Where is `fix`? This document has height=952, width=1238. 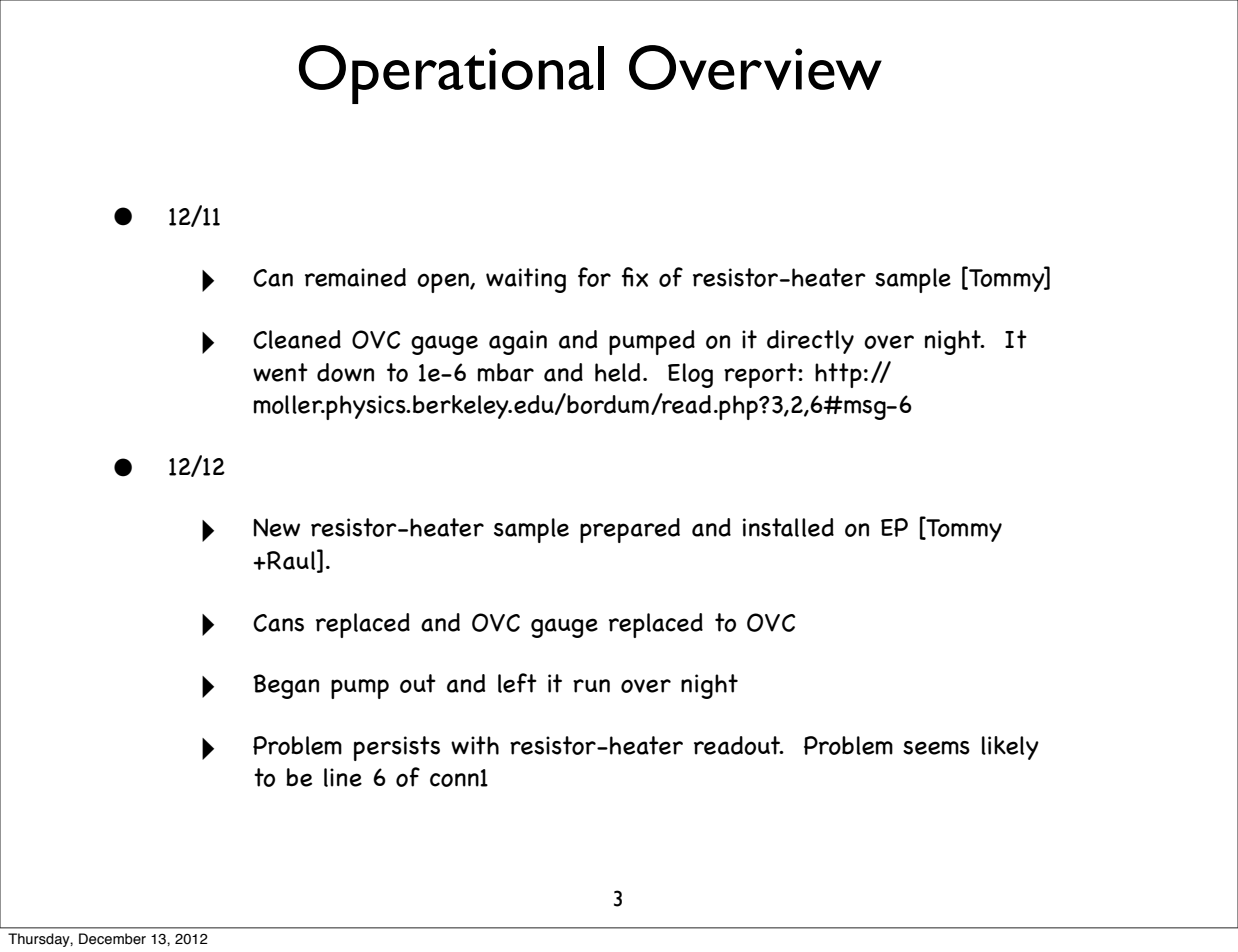
fix is located at coordinates (635, 277).
